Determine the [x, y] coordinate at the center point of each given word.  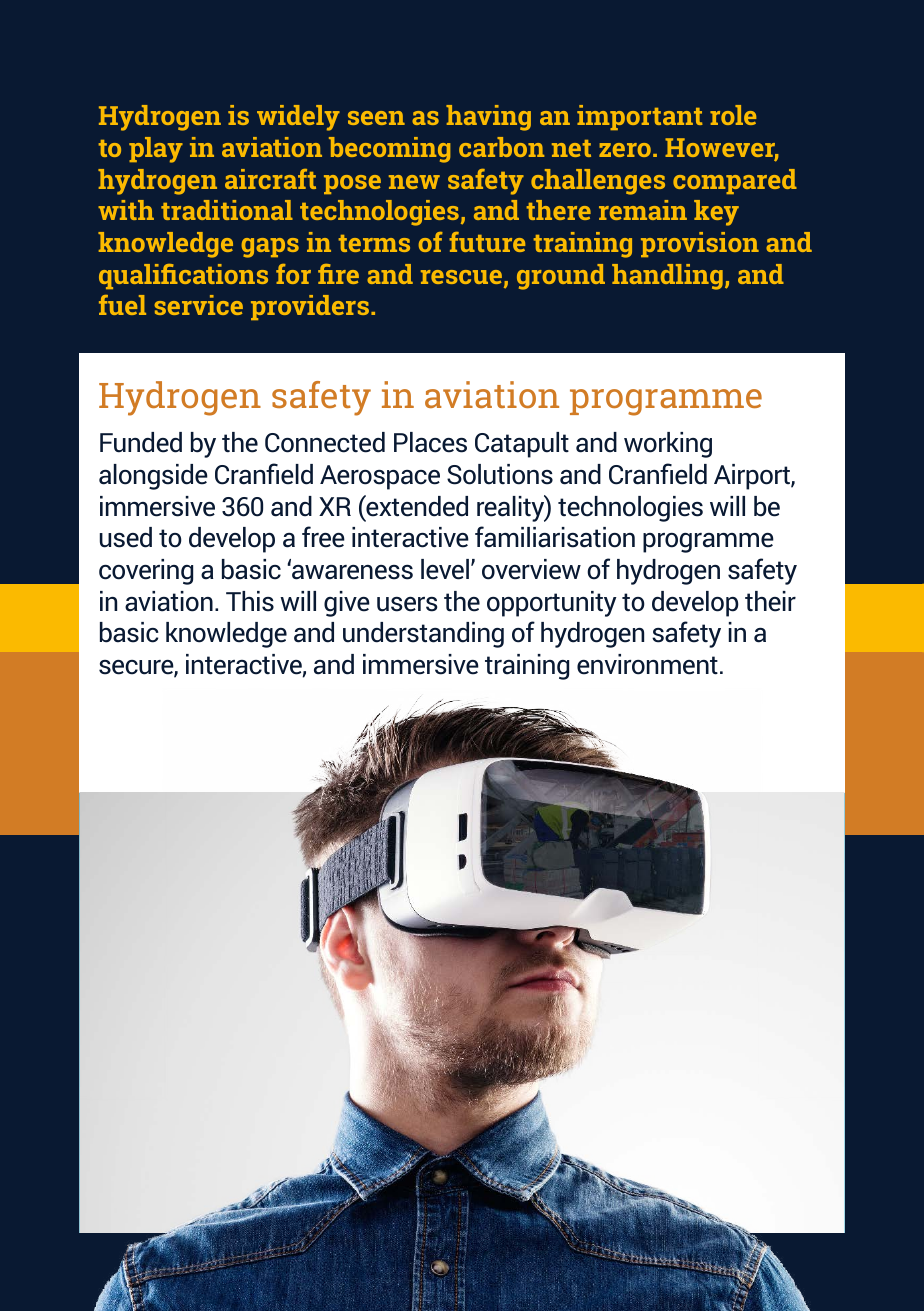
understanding [423, 635]
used [126, 537]
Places [430, 442]
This [250, 601]
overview [531, 569]
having [488, 118]
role [733, 115]
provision [700, 244]
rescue [461, 277]
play [156, 150]
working [668, 445]
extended [416, 506]
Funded [141, 442]
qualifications [183, 276]
